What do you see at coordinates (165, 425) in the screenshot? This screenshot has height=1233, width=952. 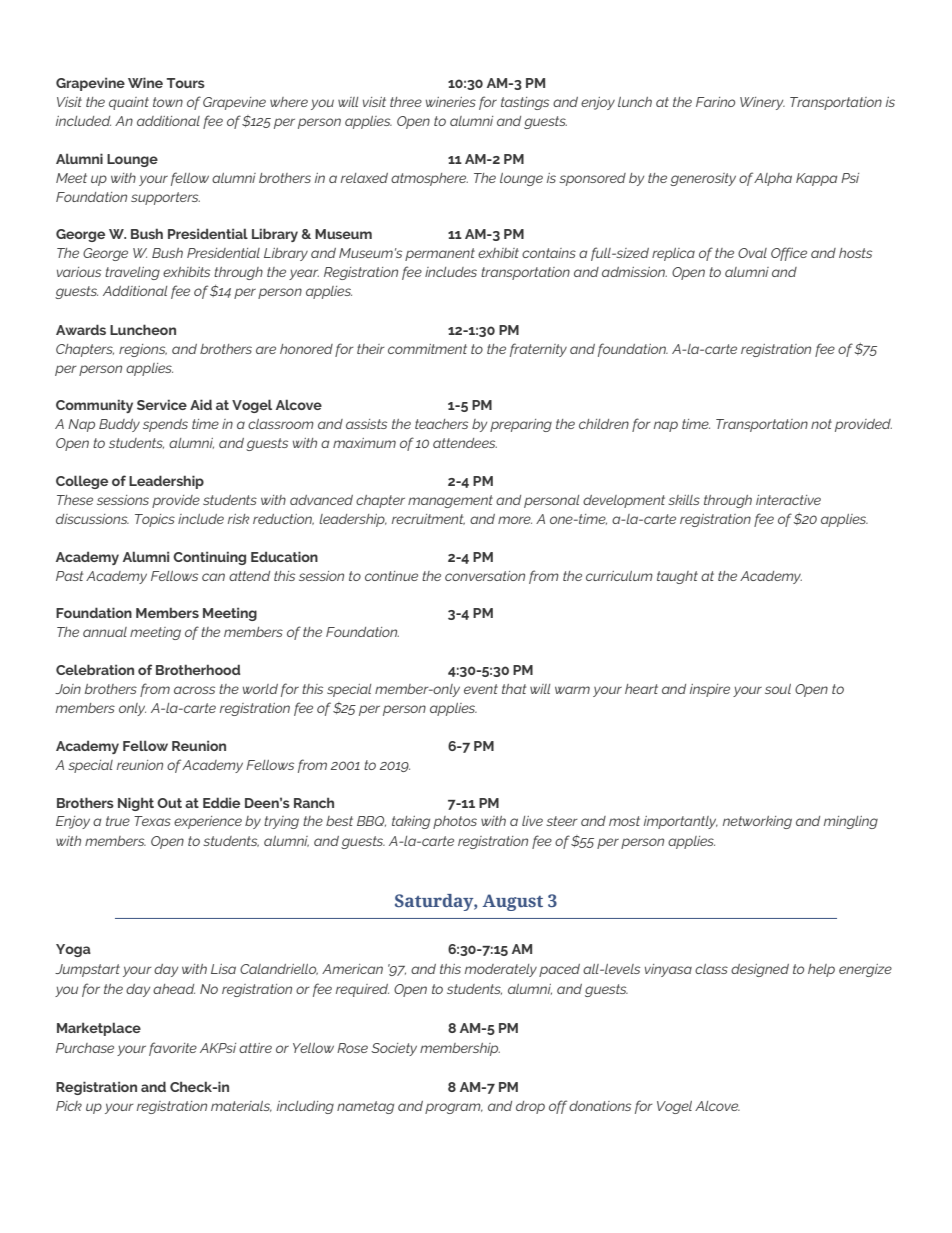 I see `spends` at bounding box center [165, 425].
